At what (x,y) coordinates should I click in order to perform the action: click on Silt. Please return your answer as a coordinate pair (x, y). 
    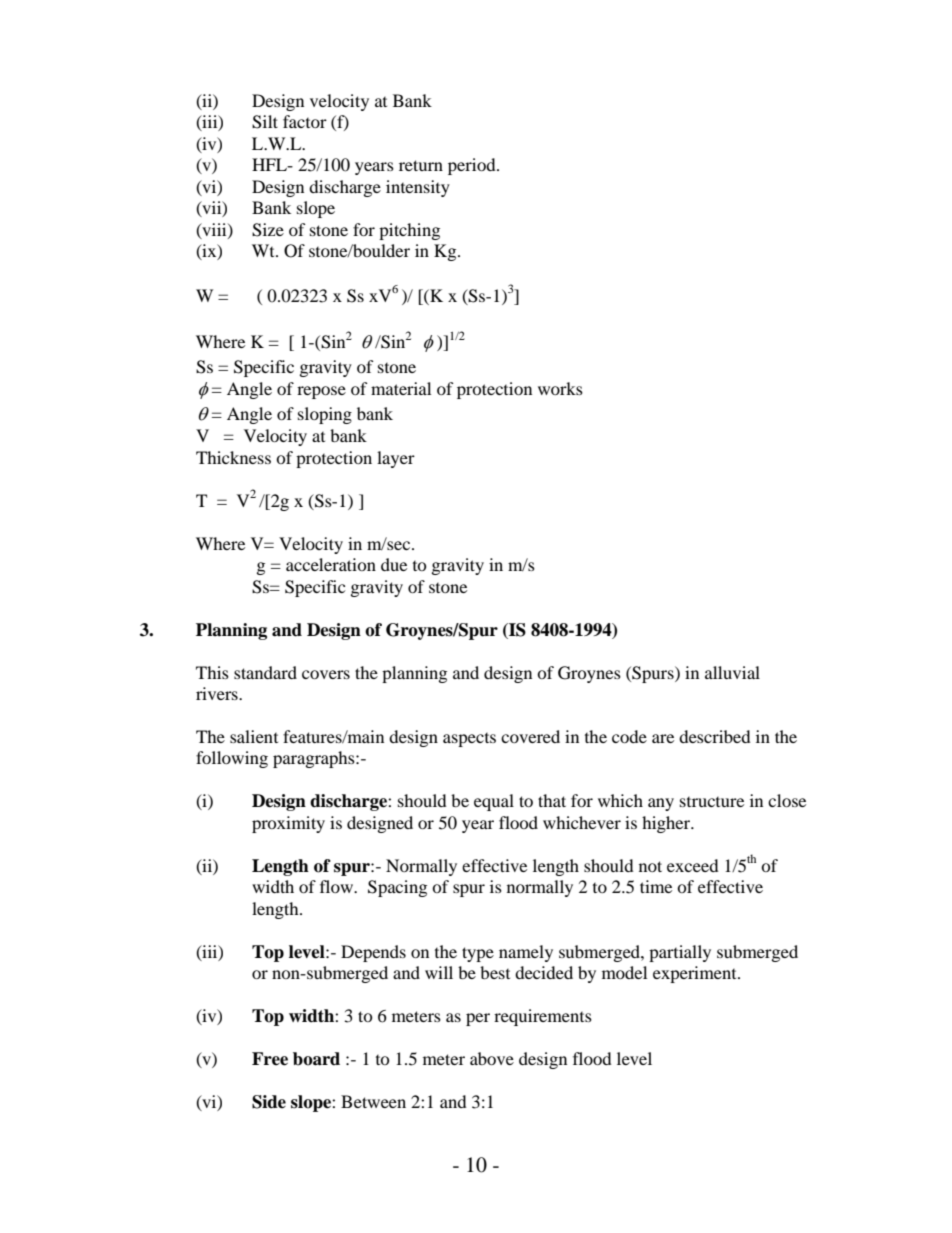
    Looking at the image, I should click on (265, 122).
